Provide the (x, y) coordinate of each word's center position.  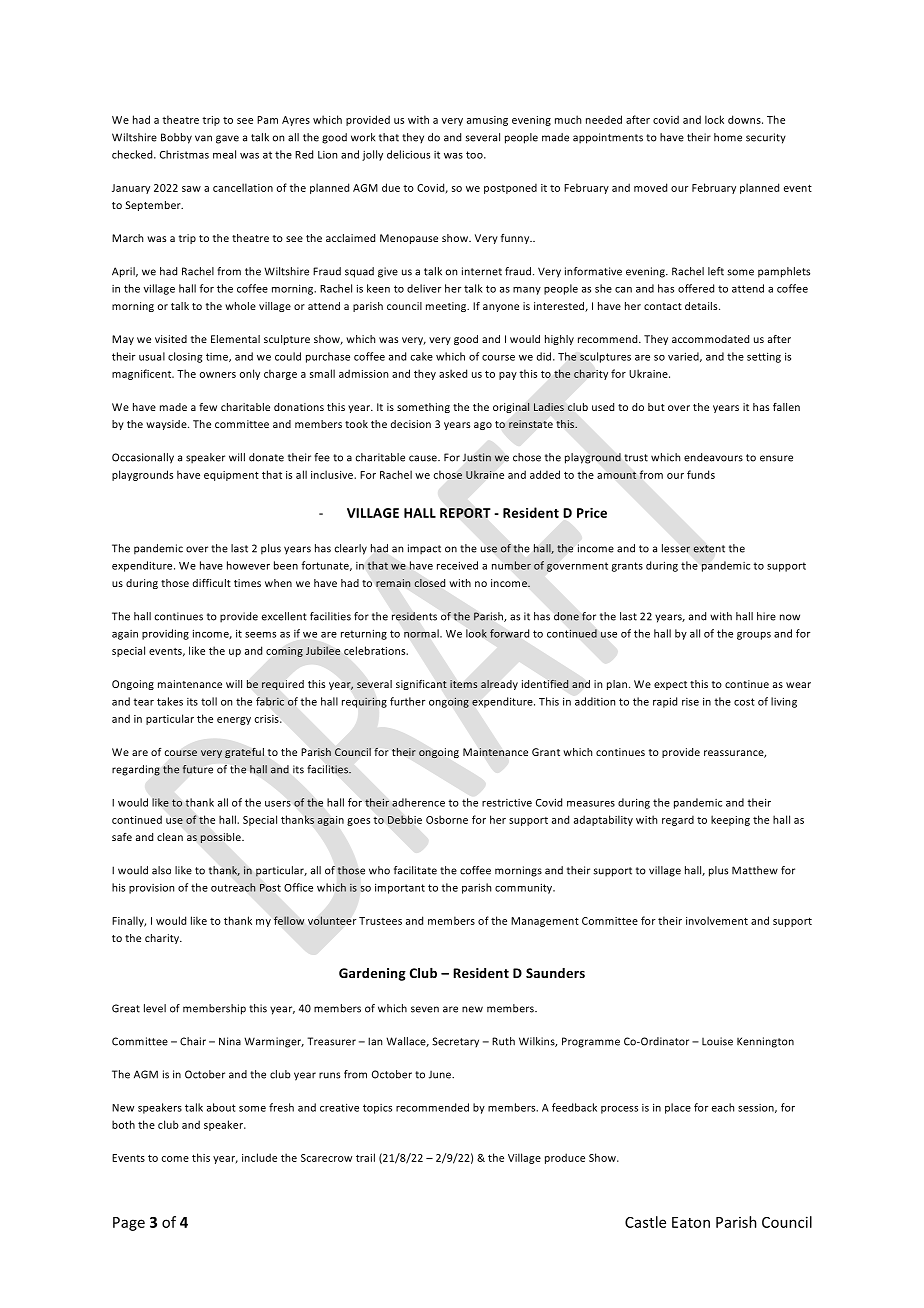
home (728, 137)
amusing (487, 121)
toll (209, 701)
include (259, 1157)
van (203, 138)
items (463, 684)
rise (690, 702)
